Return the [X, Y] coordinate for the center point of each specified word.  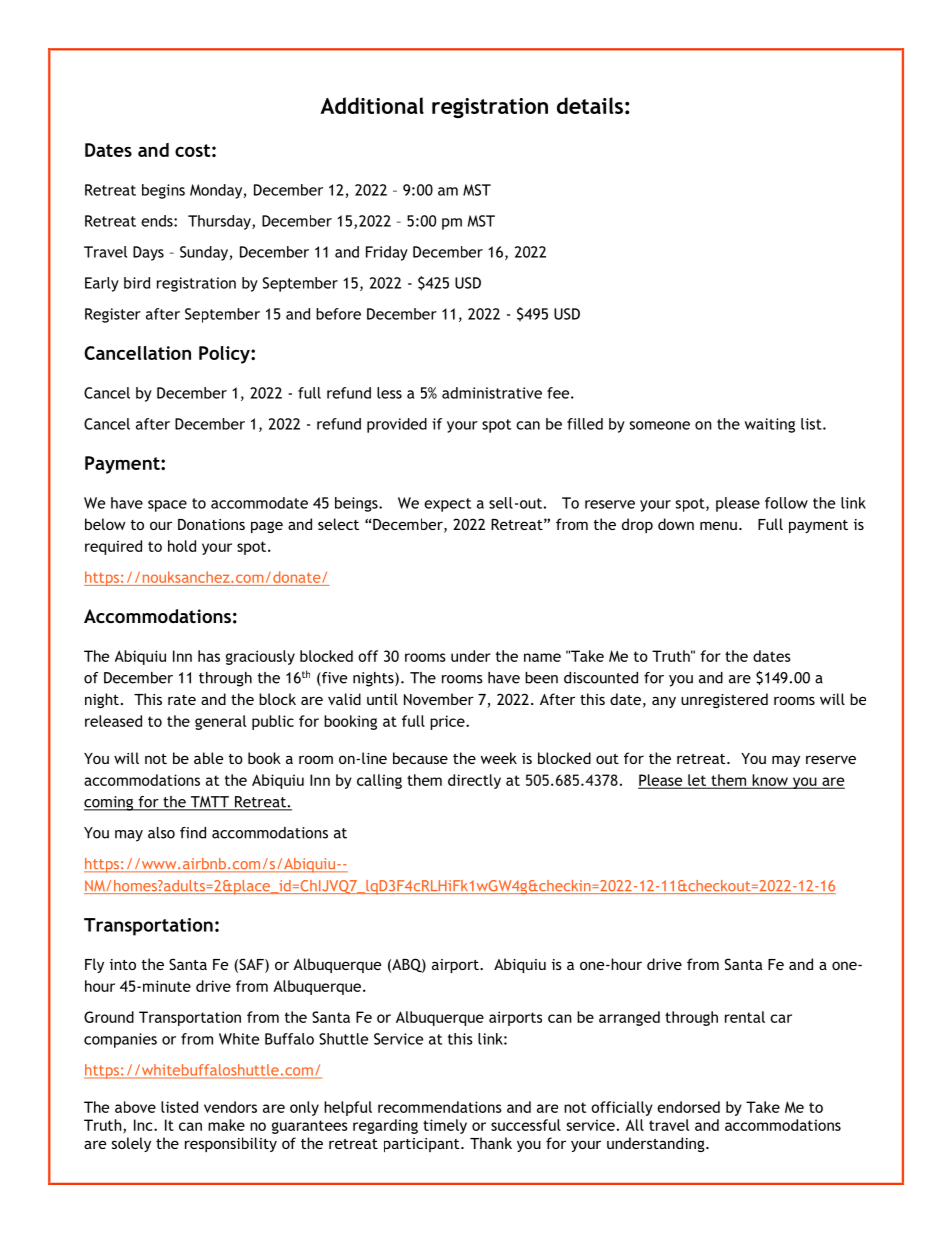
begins [163, 191]
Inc [144, 1125]
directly [474, 781]
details [590, 105]
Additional [372, 105]
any [664, 702]
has [209, 656]
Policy [225, 355]
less [389, 393]
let [697, 781]
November [439, 699]
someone [660, 425]
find [193, 833]
